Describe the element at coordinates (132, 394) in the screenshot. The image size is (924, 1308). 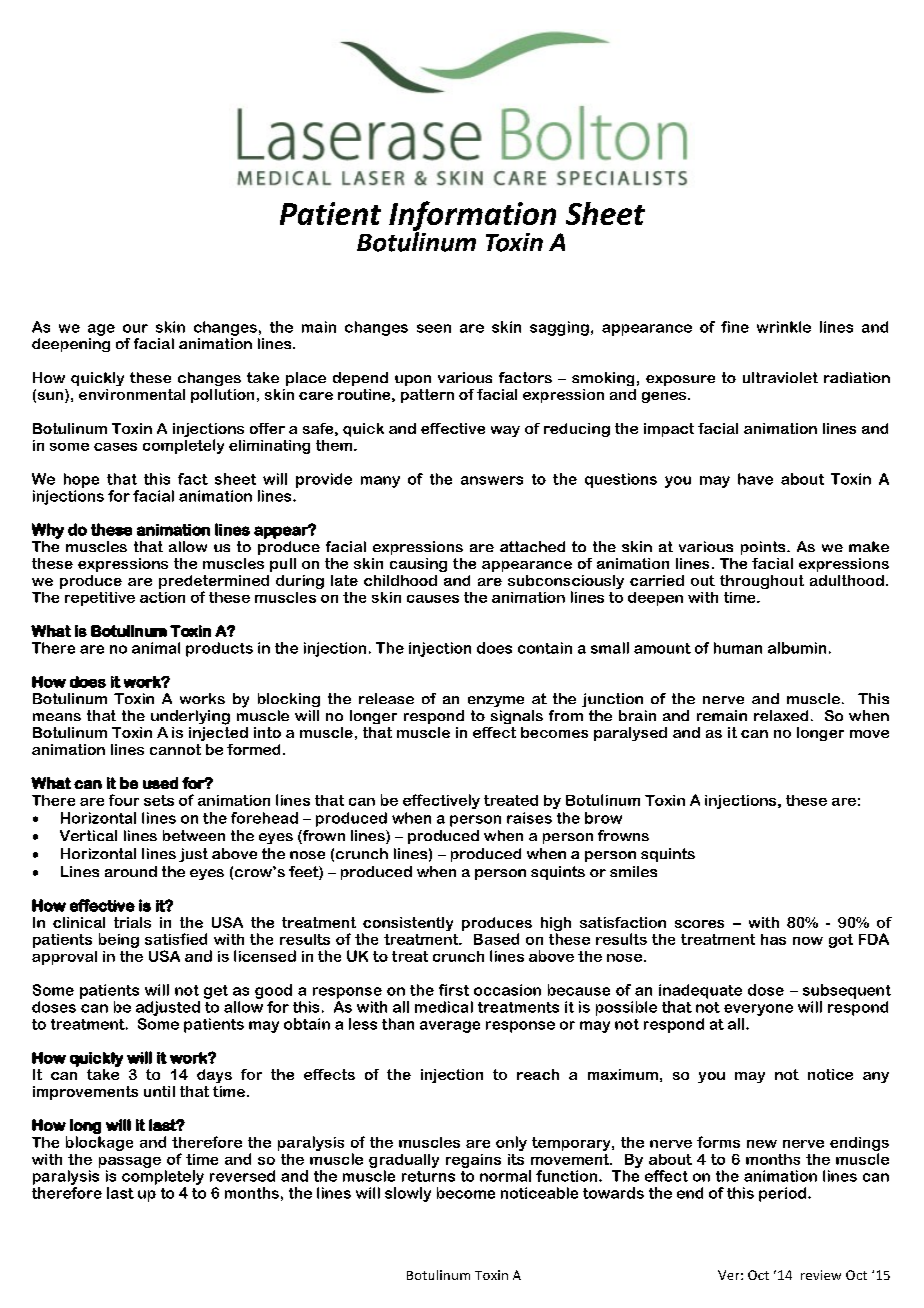
I see `environmental` at that location.
